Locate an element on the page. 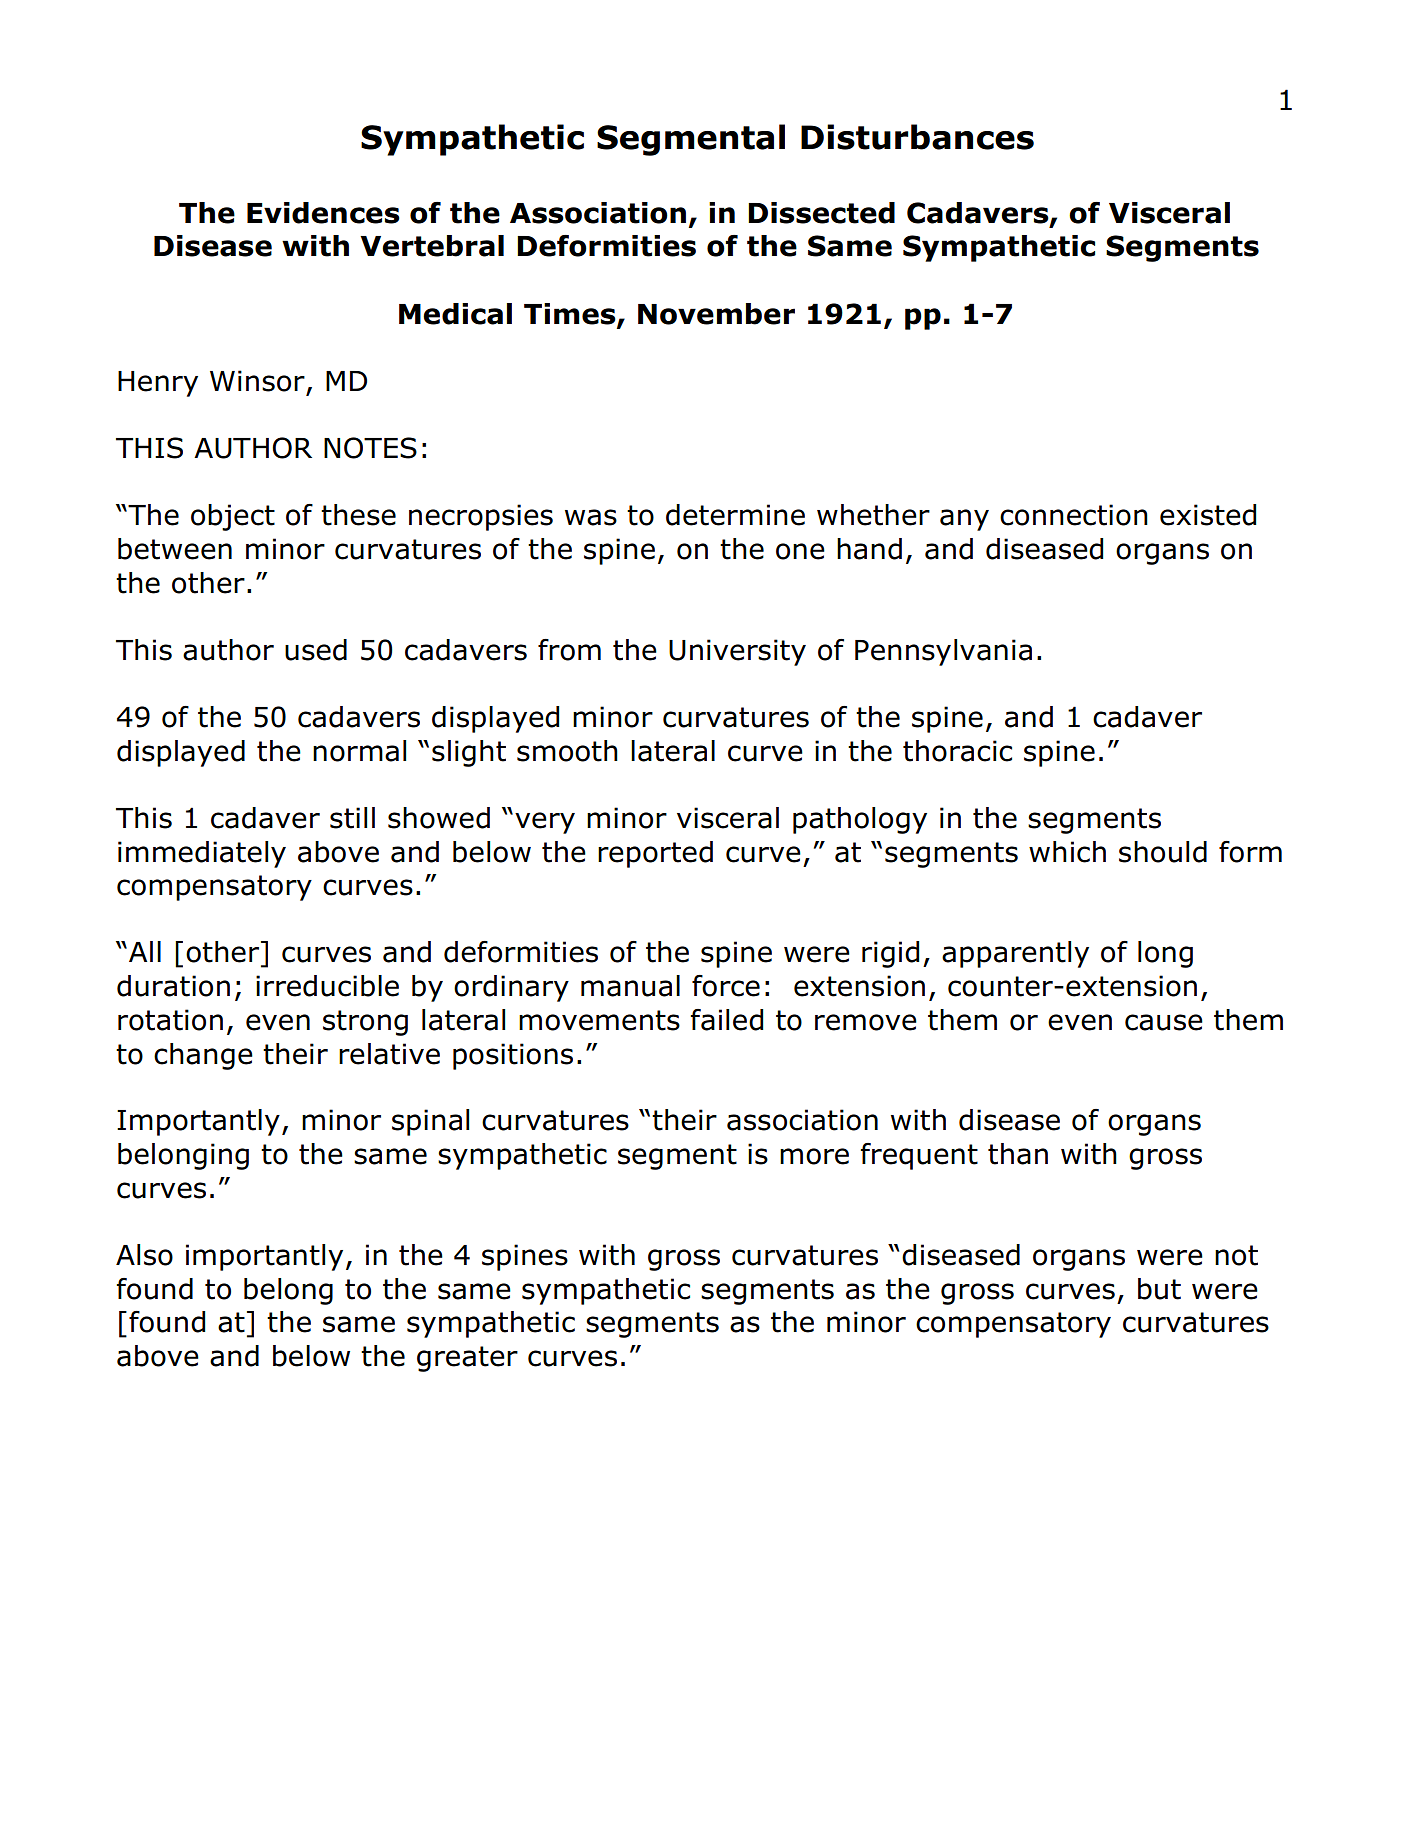 This document has width=1411, height=1826. determine is located at coordinates (735, 515).
